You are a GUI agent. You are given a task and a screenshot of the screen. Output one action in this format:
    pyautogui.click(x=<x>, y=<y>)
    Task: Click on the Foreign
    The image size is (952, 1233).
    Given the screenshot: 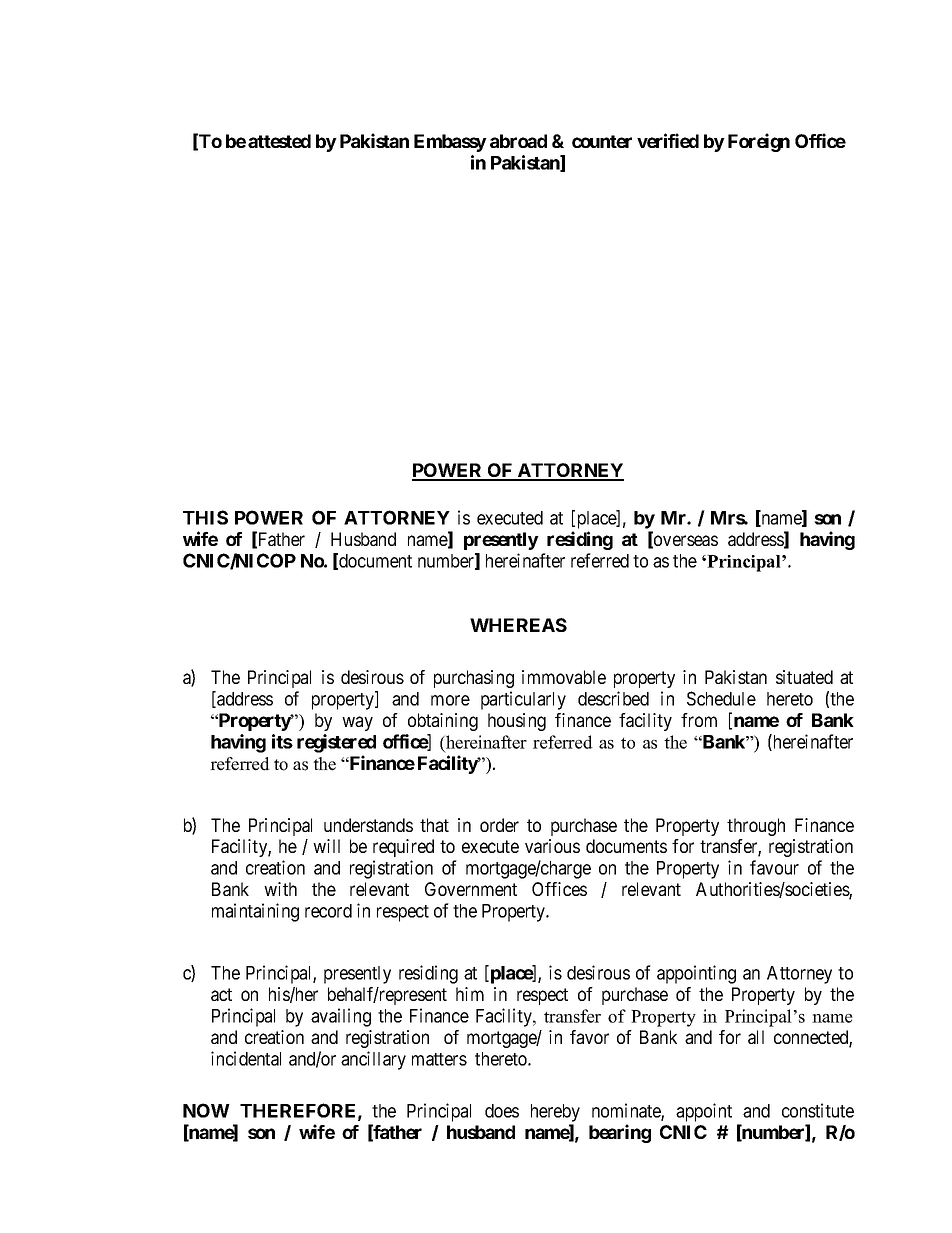 What is the action you would take?
    pyautogui.click(x=759, y=142)
